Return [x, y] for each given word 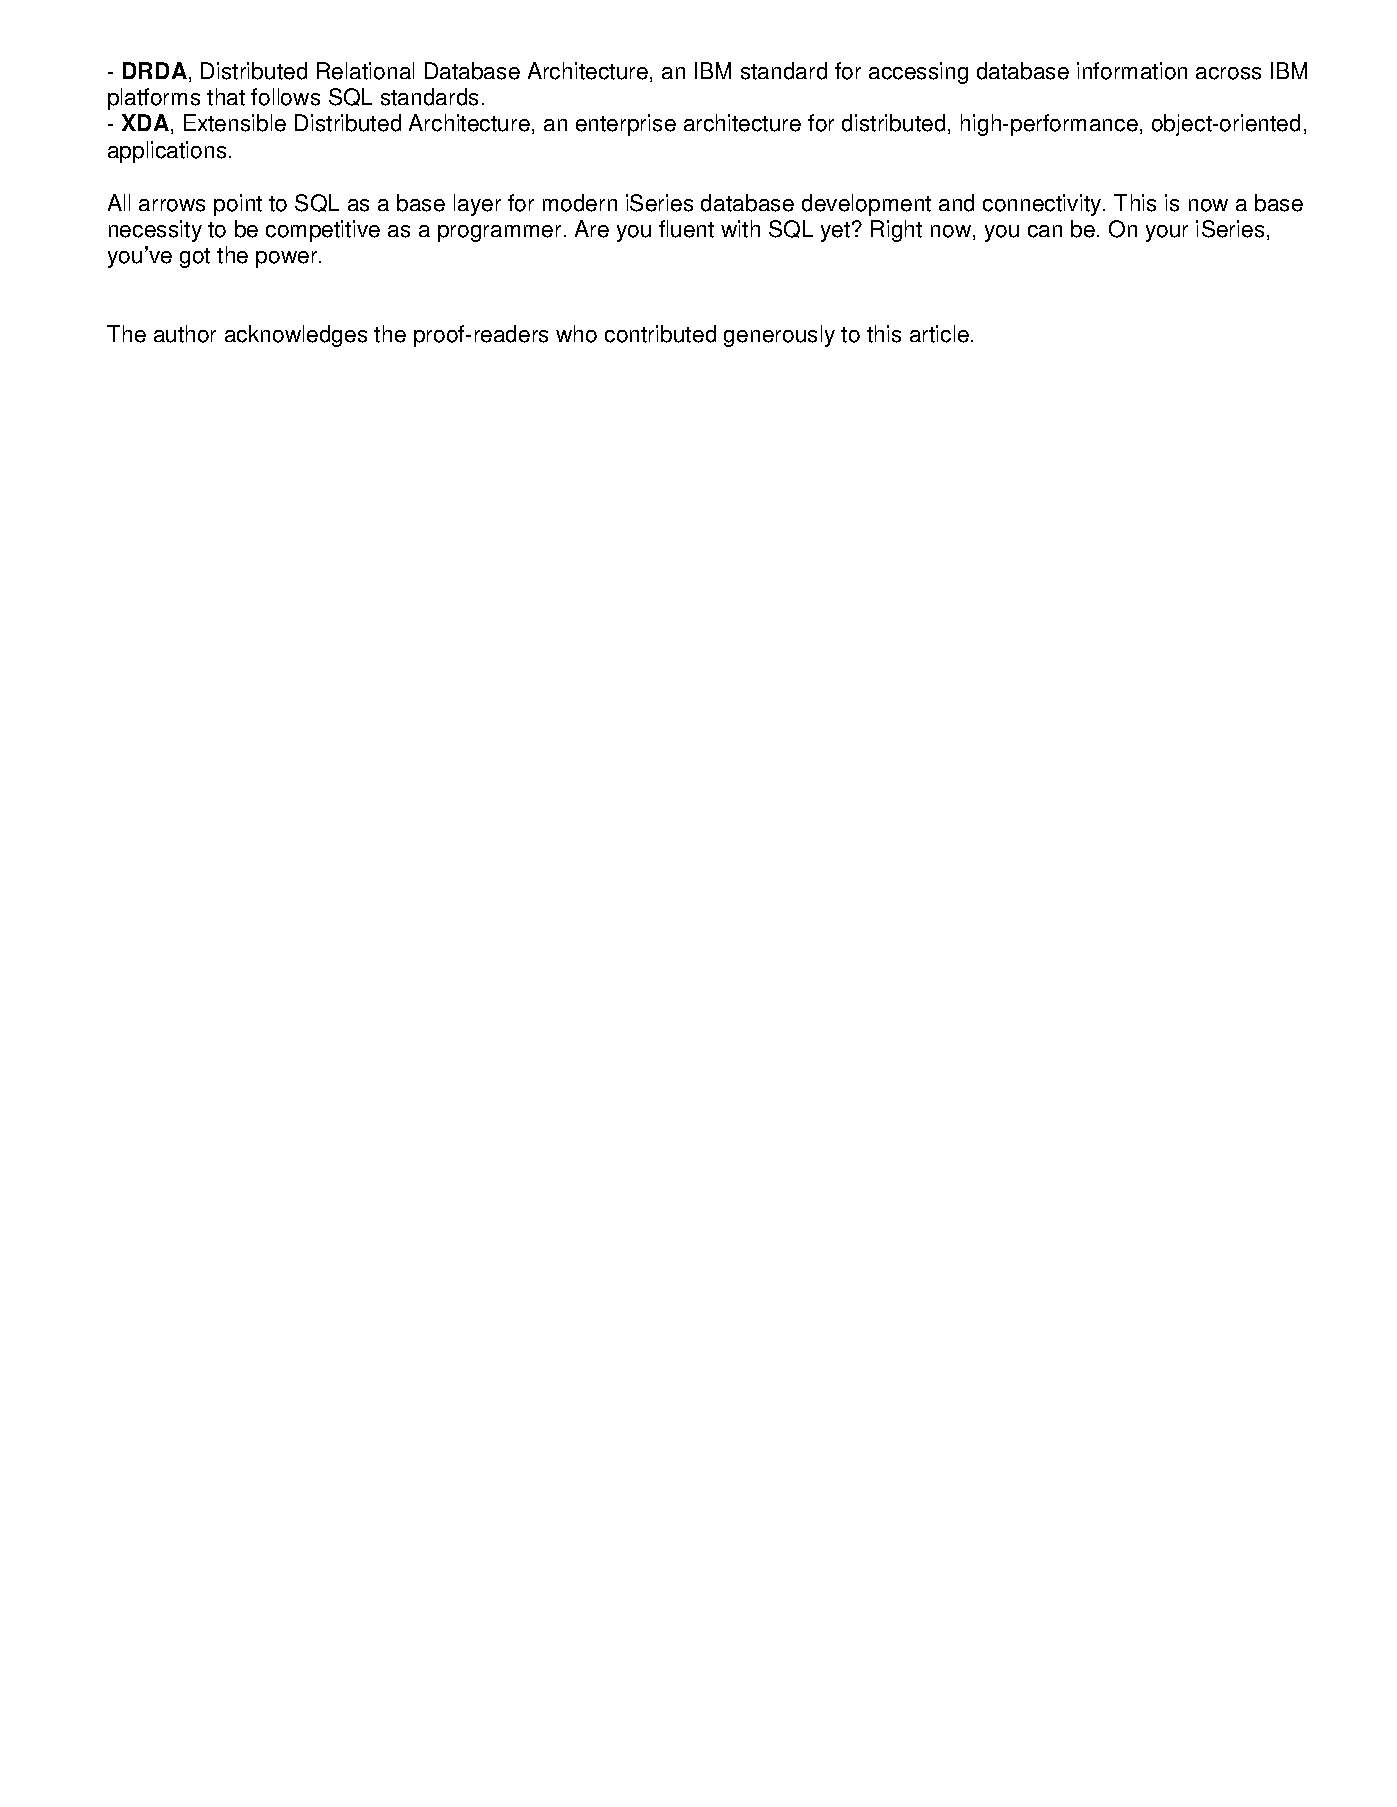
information [1132, 71]
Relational [365, 71]
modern [580, 203]
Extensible [235, 123]
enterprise [626, 125]
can [1045, 231]
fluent [686, 229]
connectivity [1043, 205]
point [238, 205]
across [1228, 73]
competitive [323, 231]
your [1167, 233]
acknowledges [296, 336]
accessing [918, 73]
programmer [499, 233]
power [286, 259]
